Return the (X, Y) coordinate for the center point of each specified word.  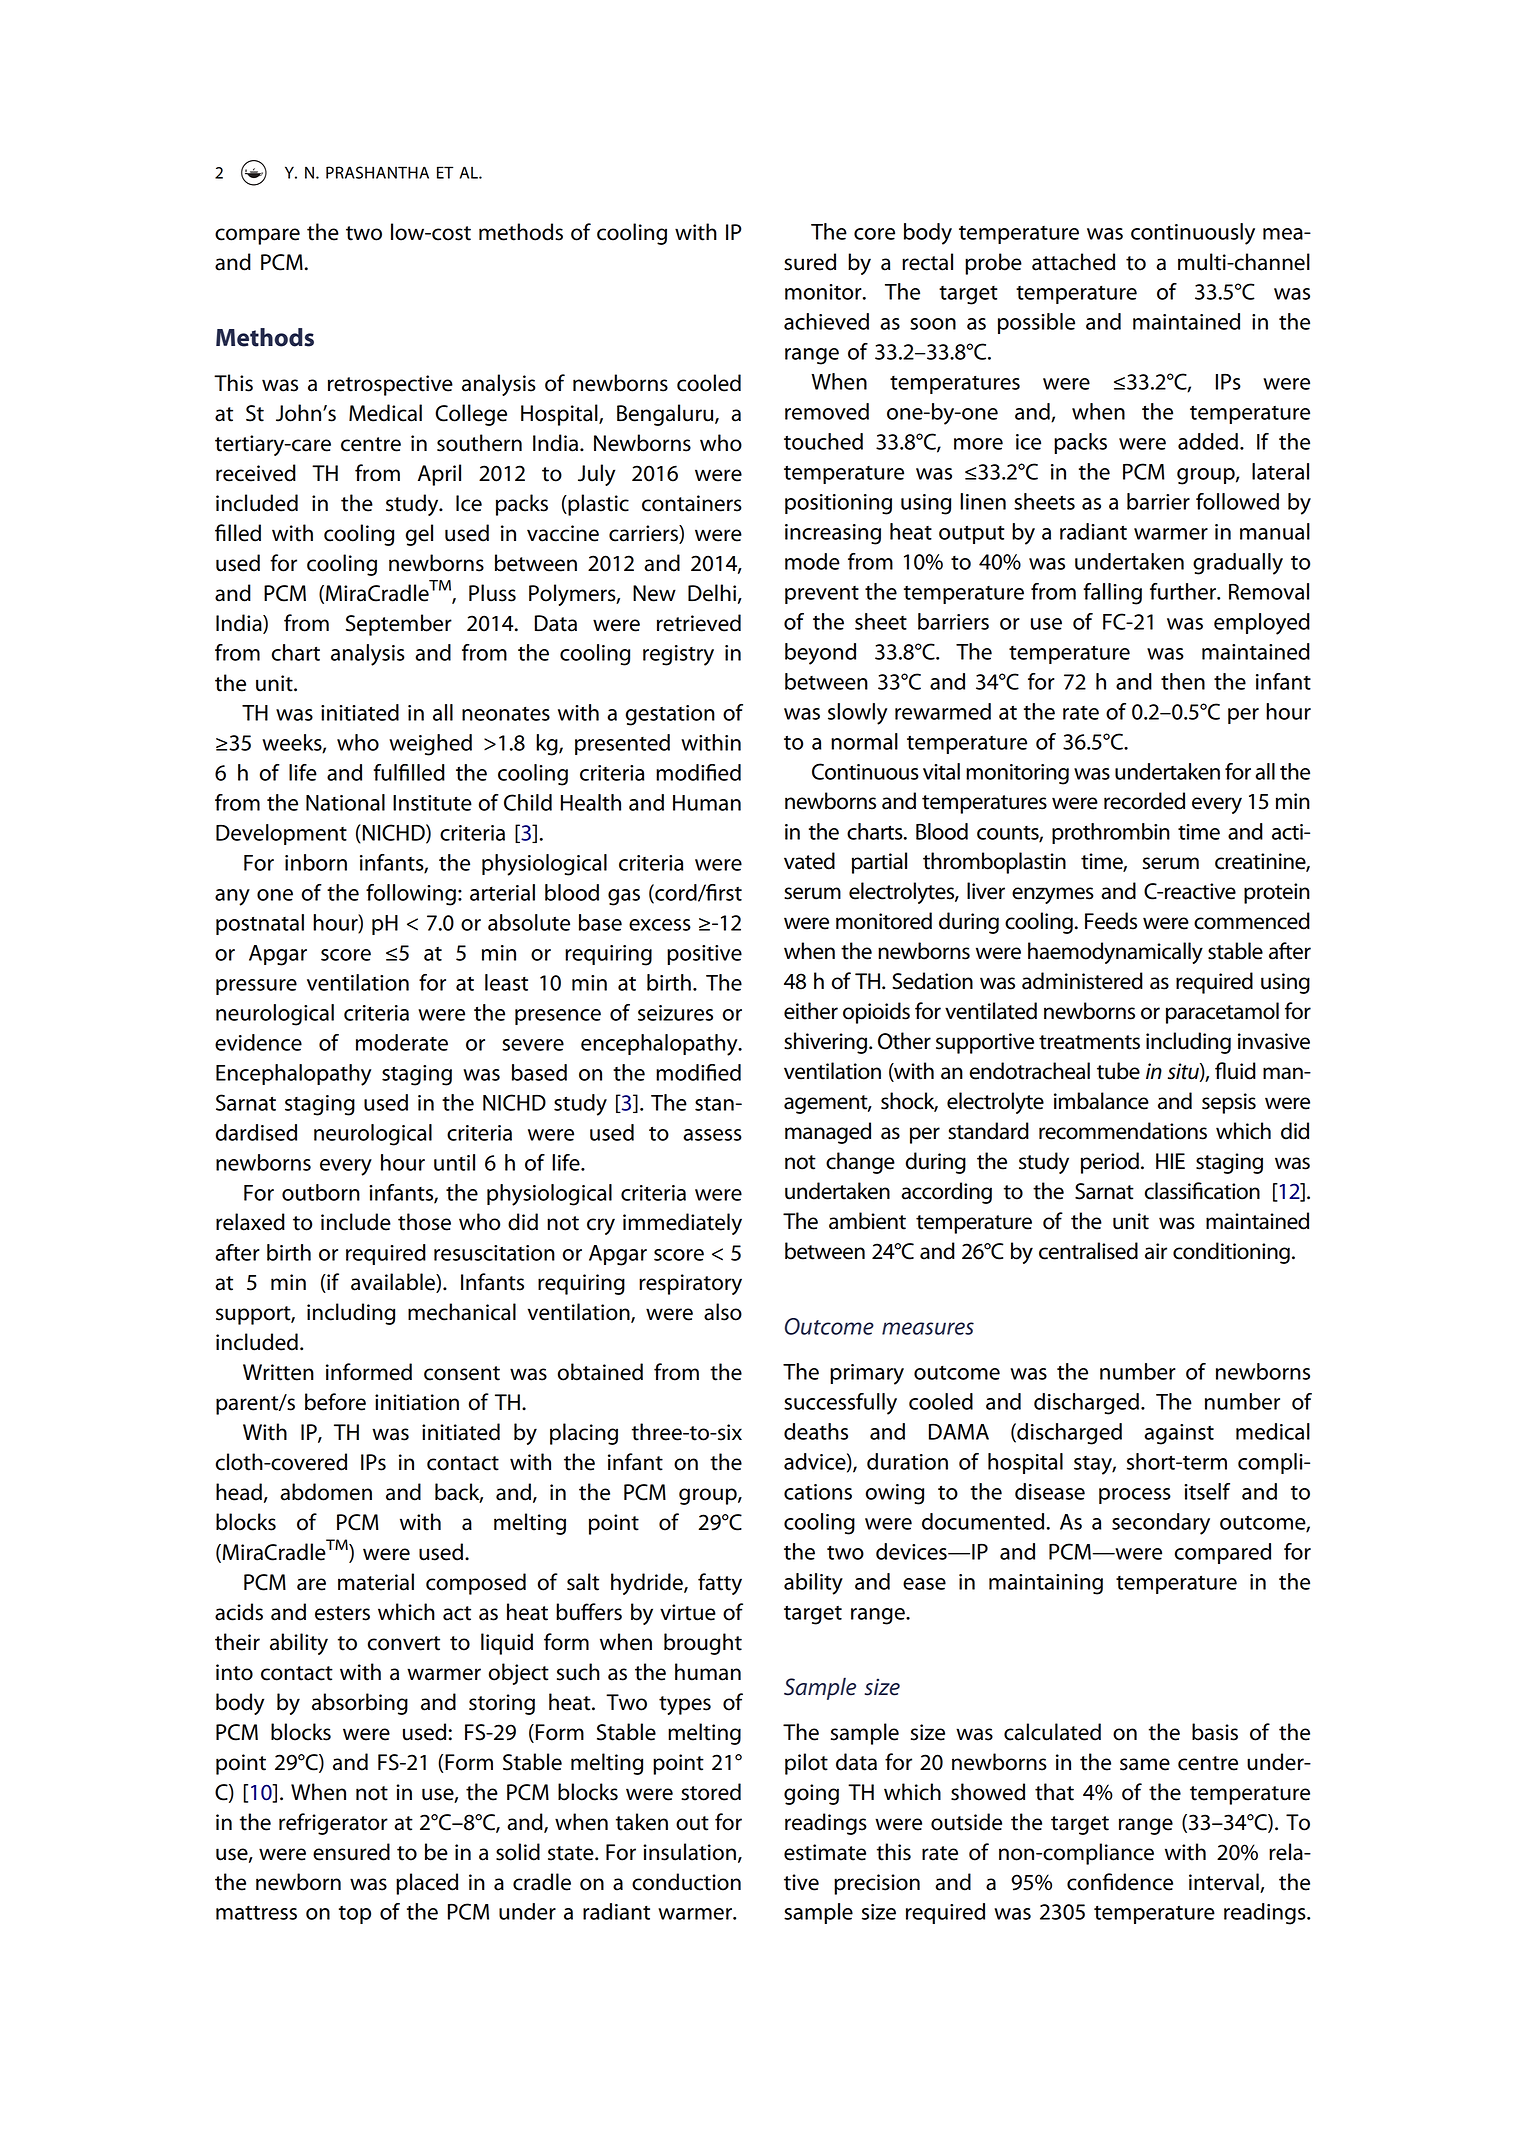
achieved (826, 321)
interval (1225, 1883)
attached (1073, 262)
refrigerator (333, 1824)
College (471, 415)
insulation (689, 1852)
